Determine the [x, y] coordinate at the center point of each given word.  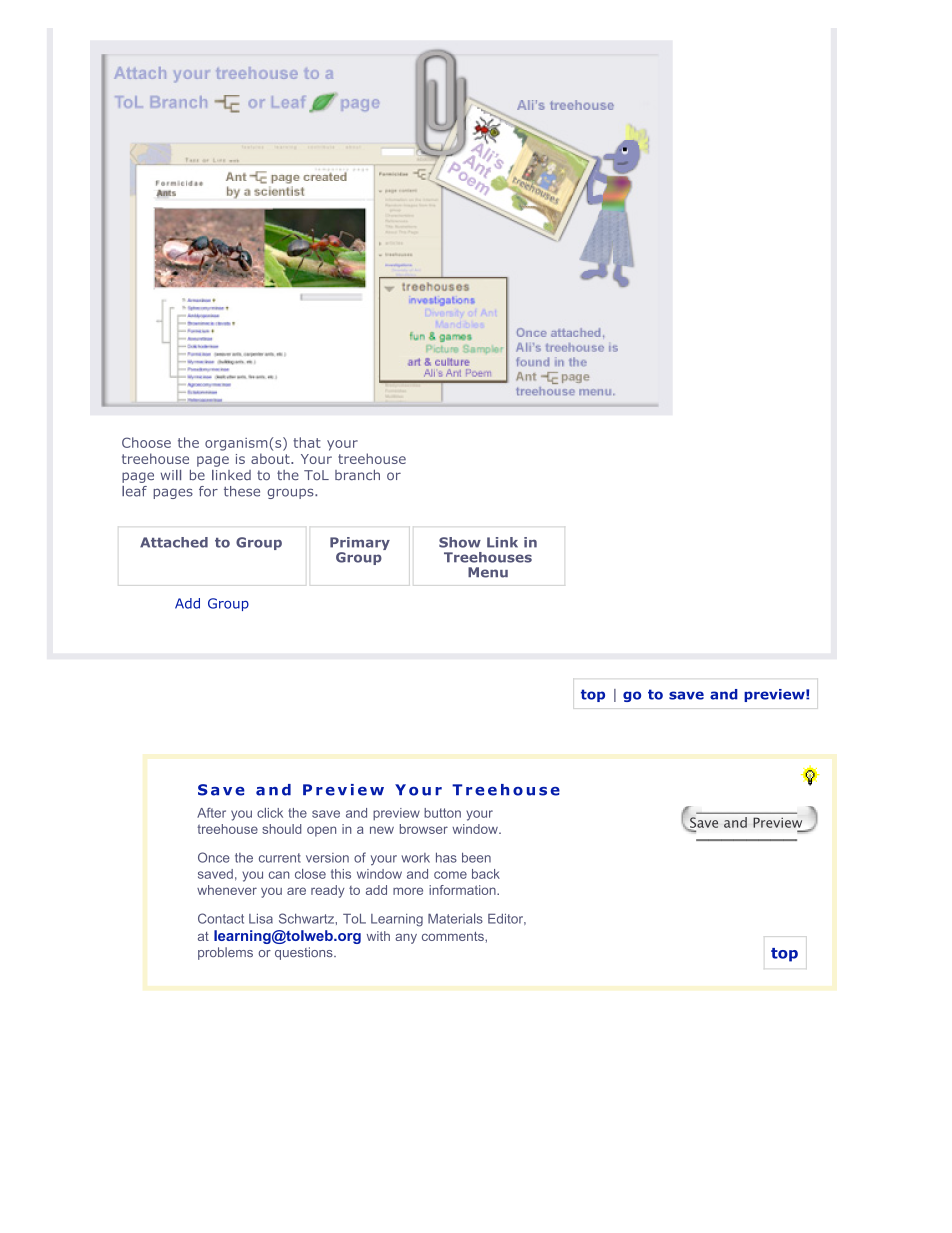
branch [357, 475]
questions [305, 953]
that [307, 442]
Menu [488, 572]
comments [454, 936]
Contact [221, 918]
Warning [224, 814]
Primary [360, 545]
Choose [146, 442]
